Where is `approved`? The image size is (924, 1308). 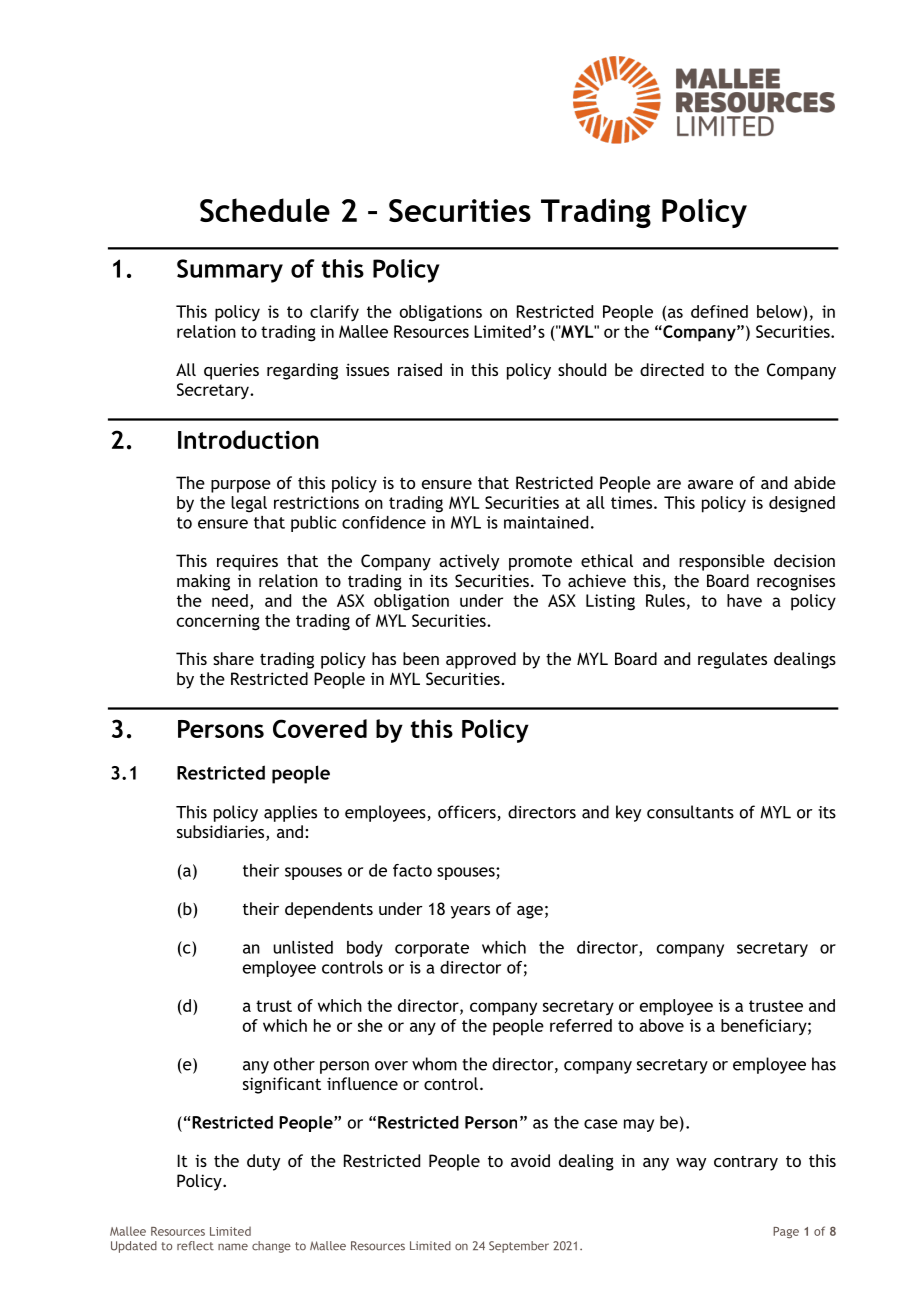 approved is located at coordinates (481, 660).
